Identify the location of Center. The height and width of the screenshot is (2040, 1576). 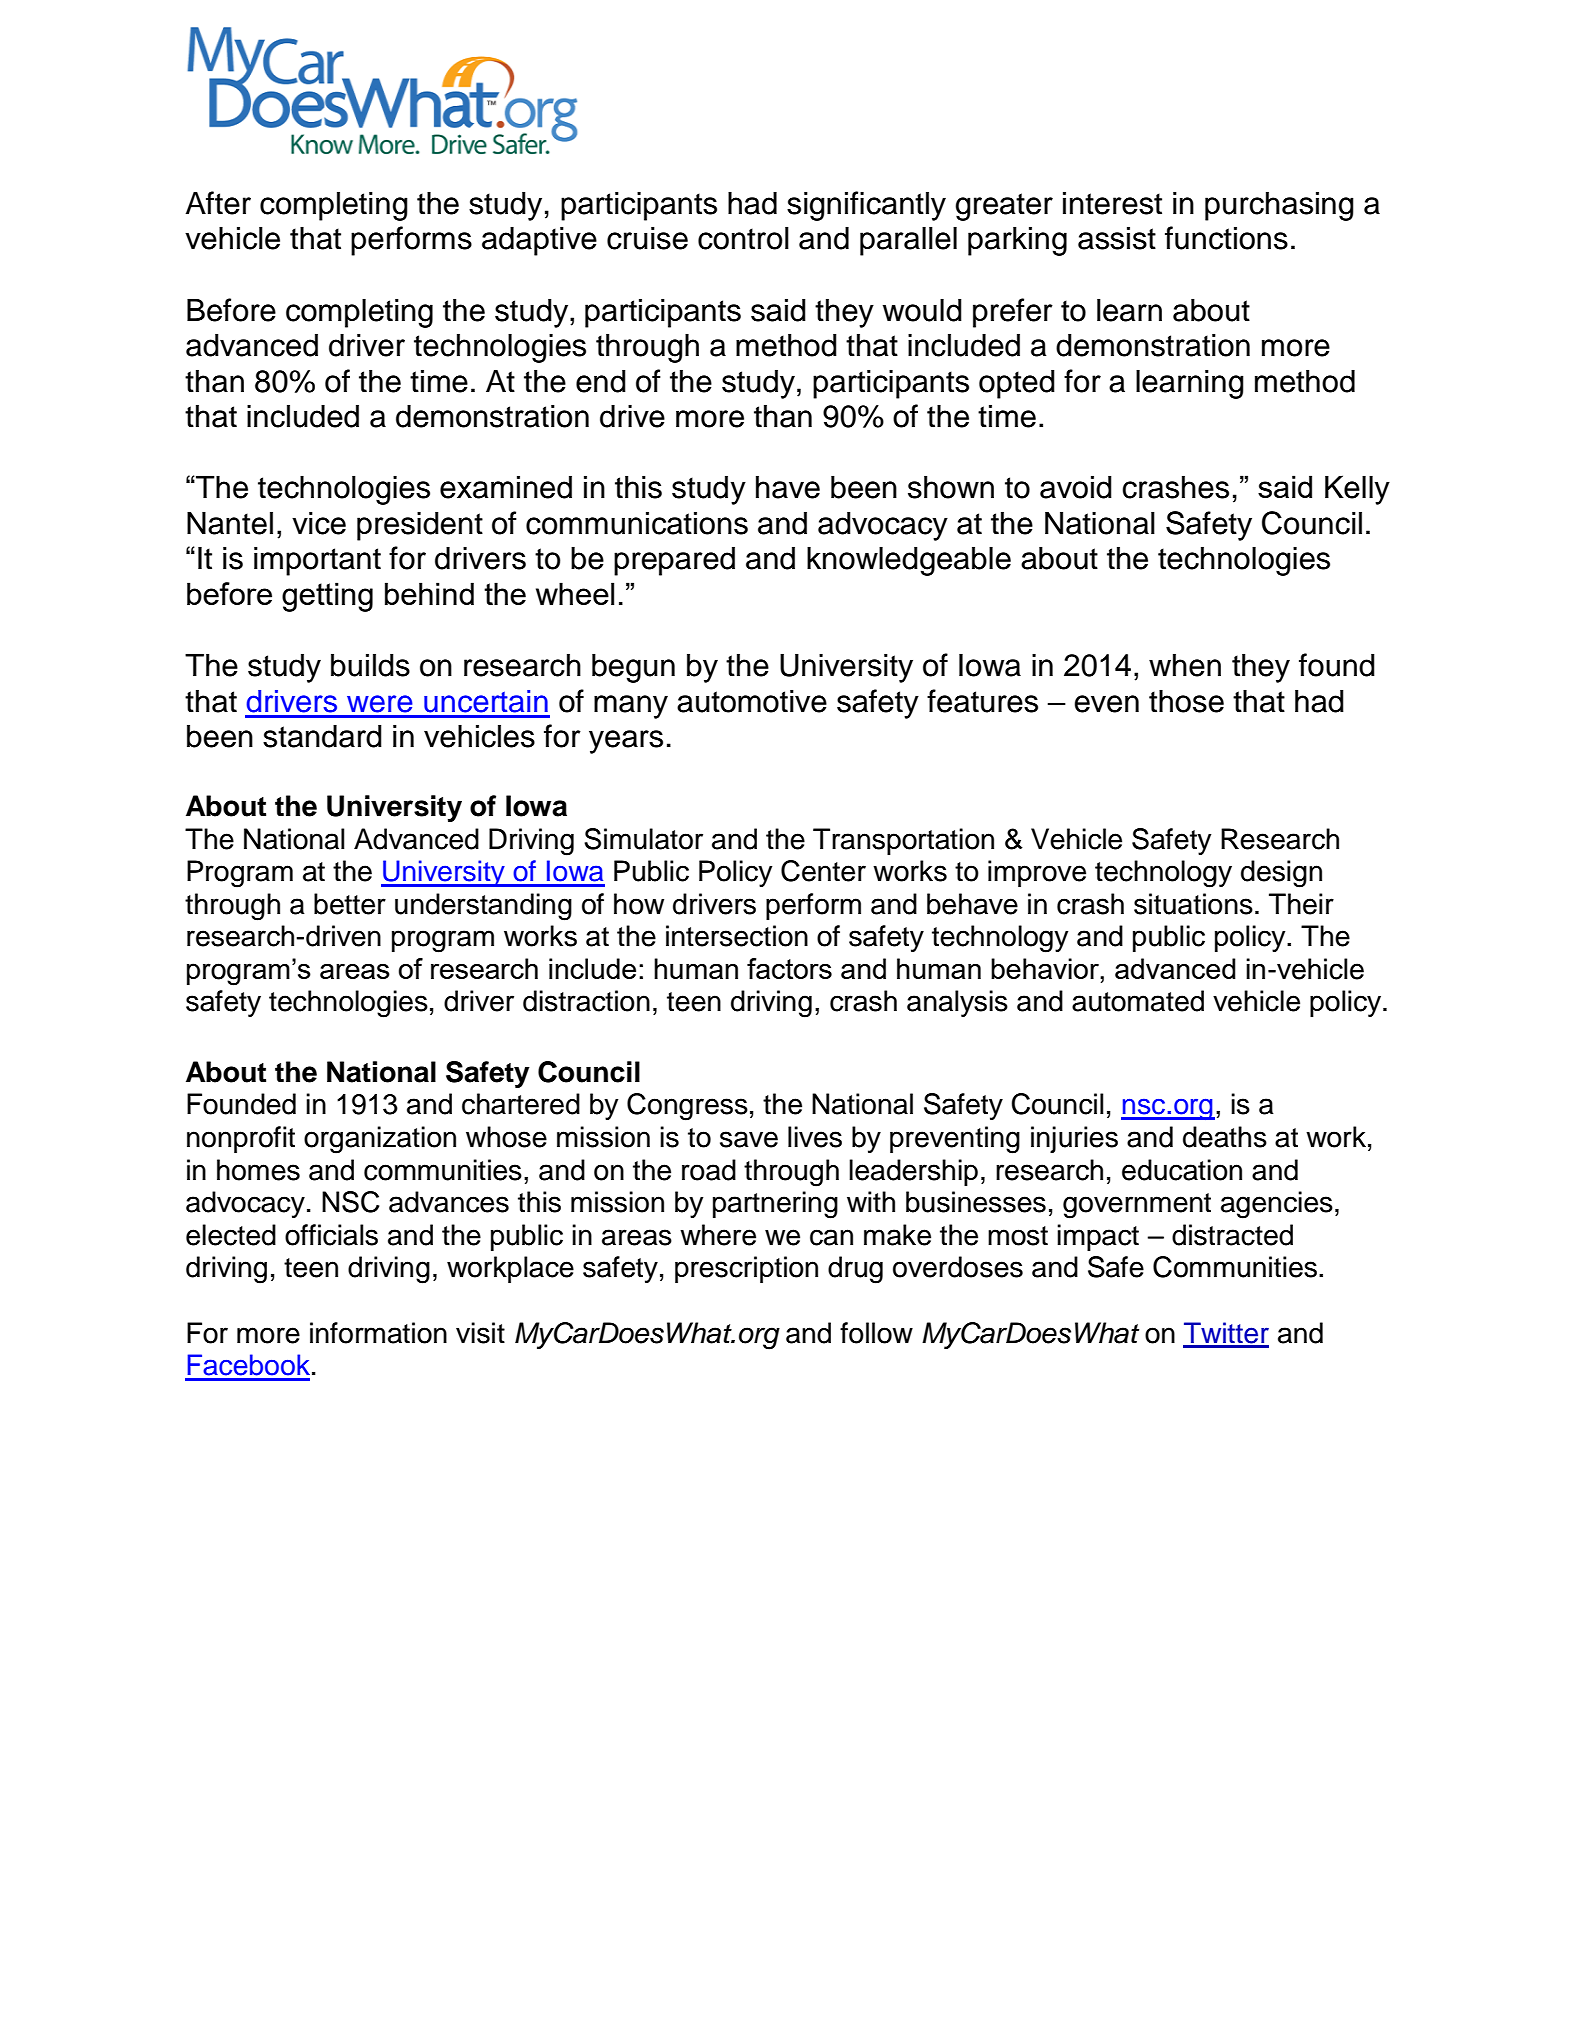
(823, 871).
